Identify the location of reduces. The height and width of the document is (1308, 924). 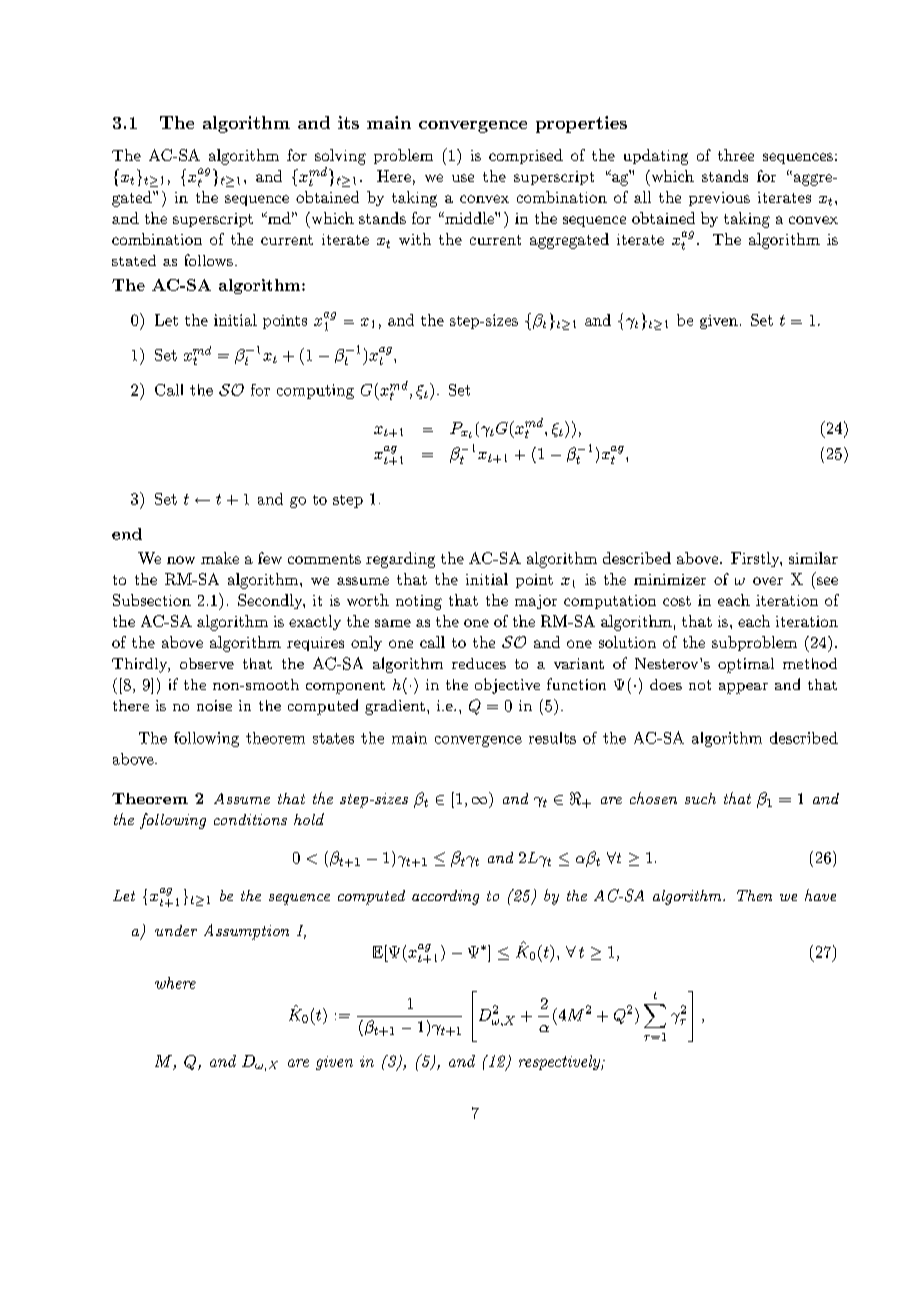
(479, 663).
